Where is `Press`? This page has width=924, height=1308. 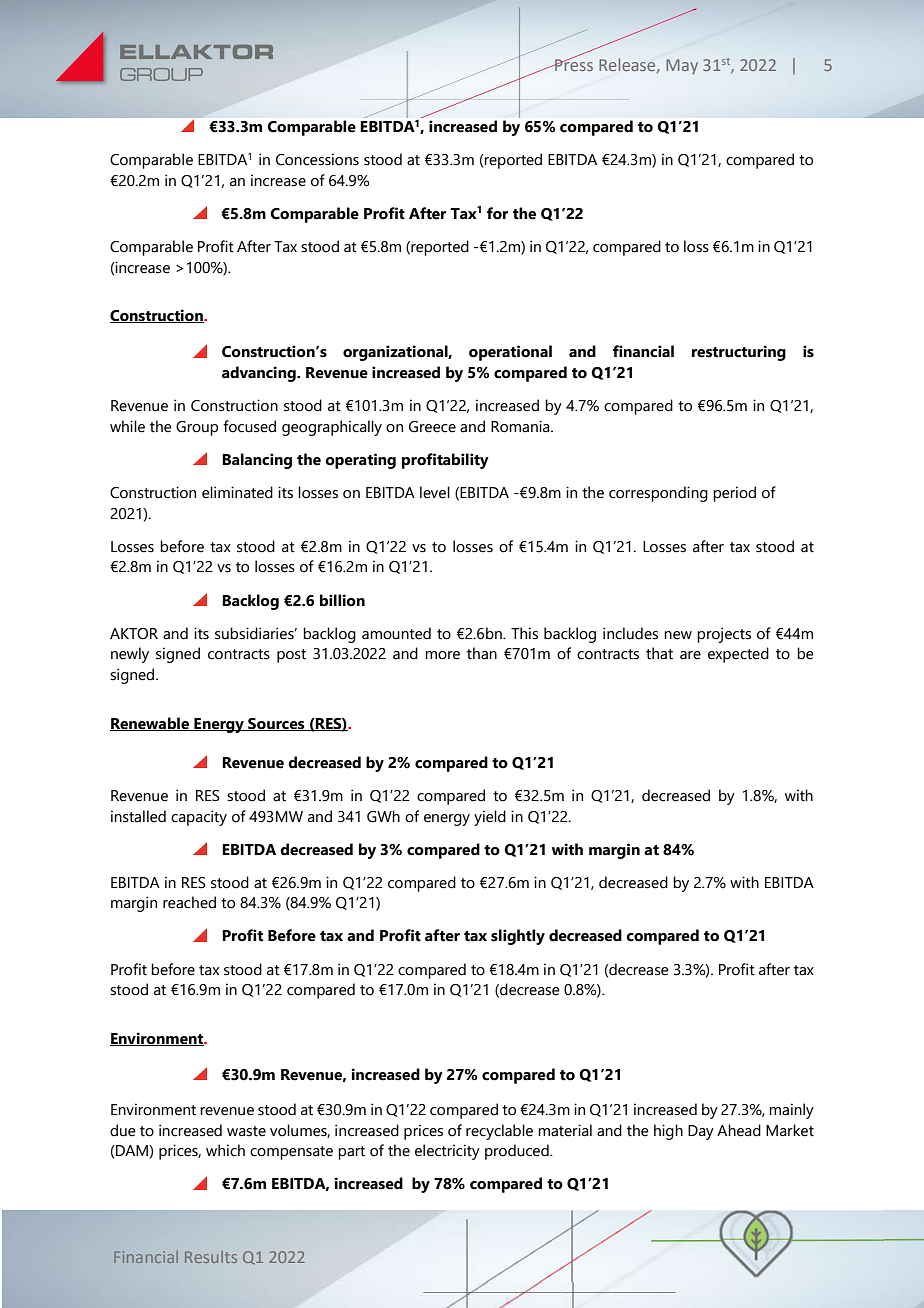 Press is located at coordinates (573, 63).
